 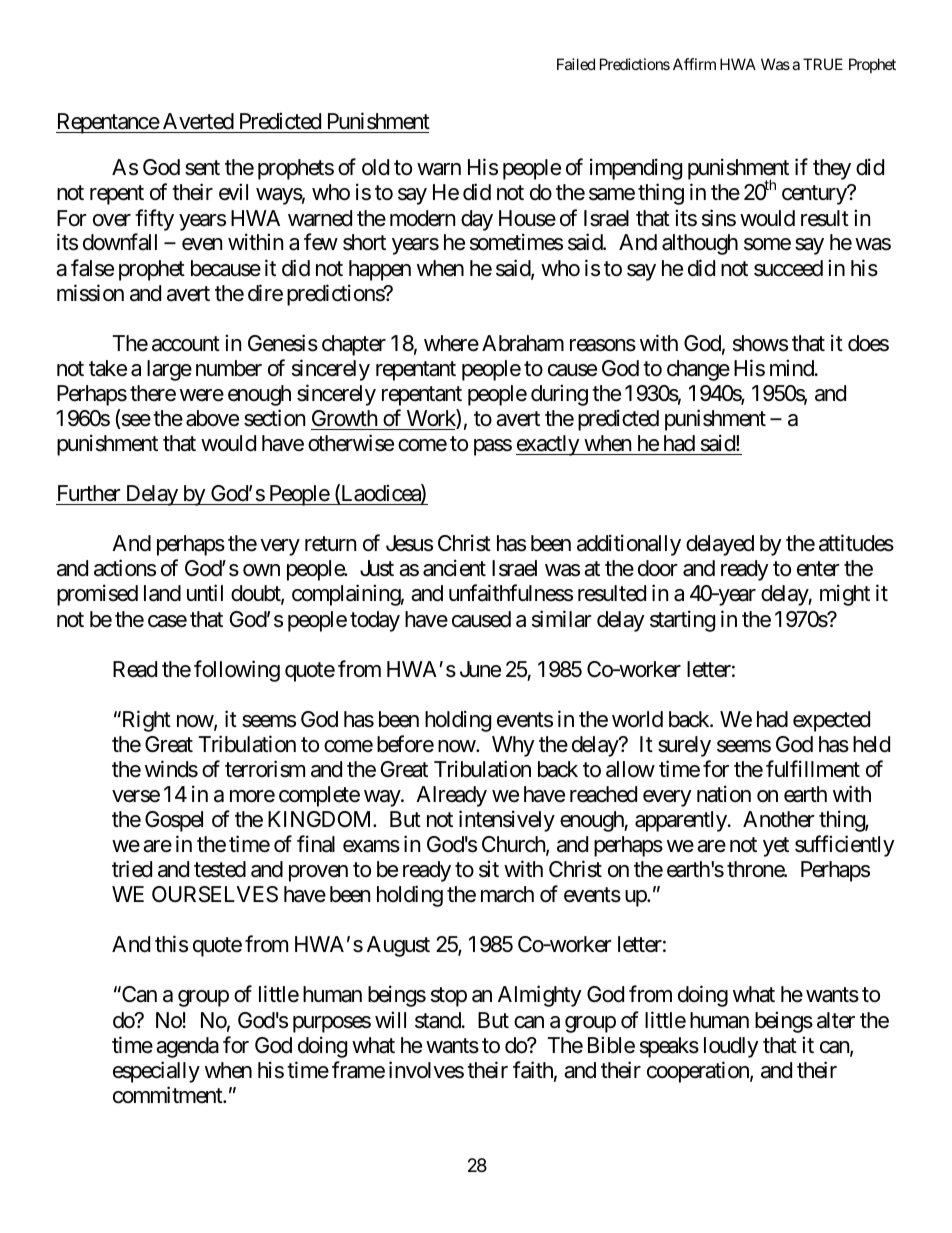 What do you see at coordinates (823, 64) in the page?
I see `TRUE` at bounding box center [823, 64].
